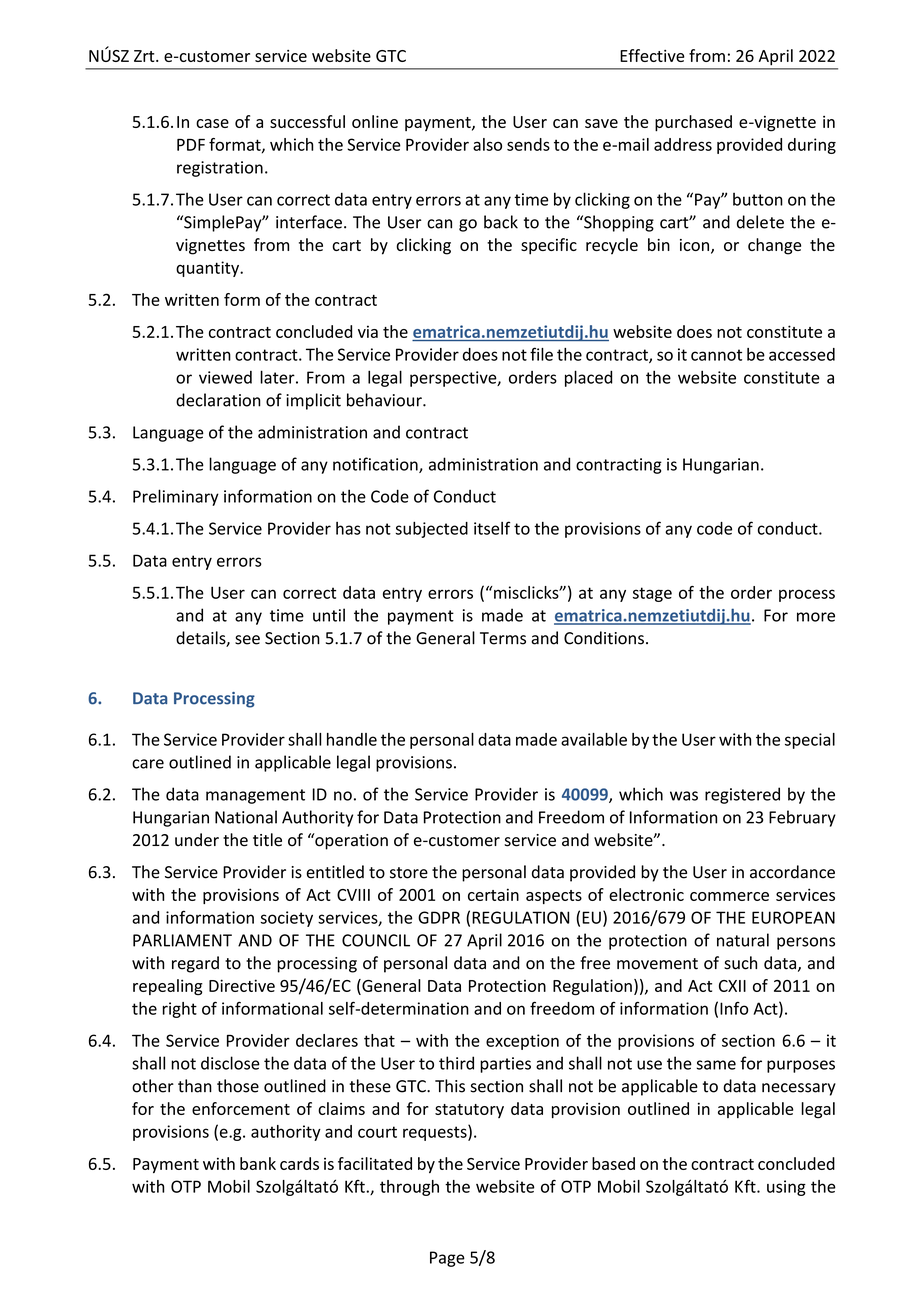 This image has width=924, height=1308. I want to click on also, so click(487, 144).
